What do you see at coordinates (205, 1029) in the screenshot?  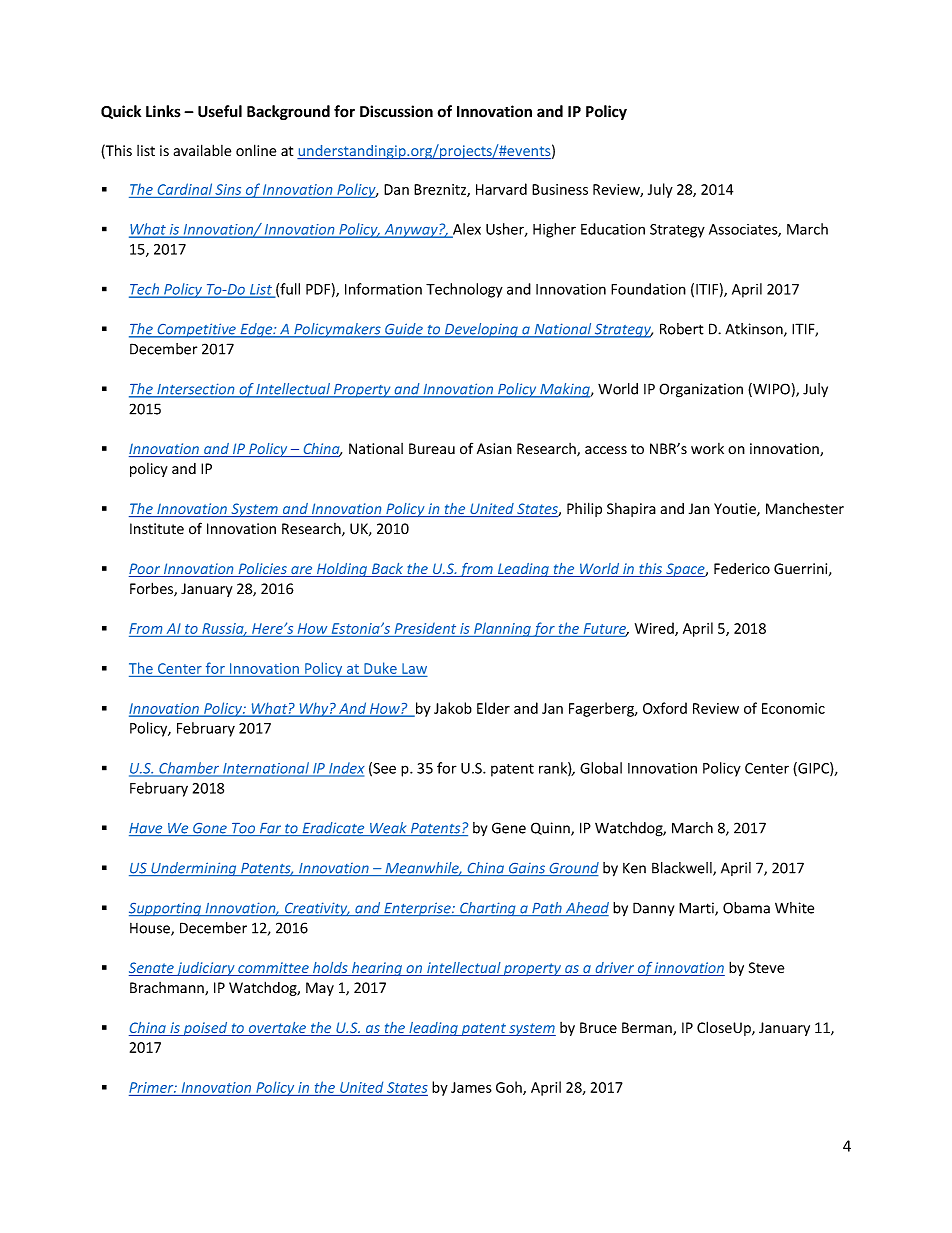 I see `poised` at bounding box center [205, 1029].
